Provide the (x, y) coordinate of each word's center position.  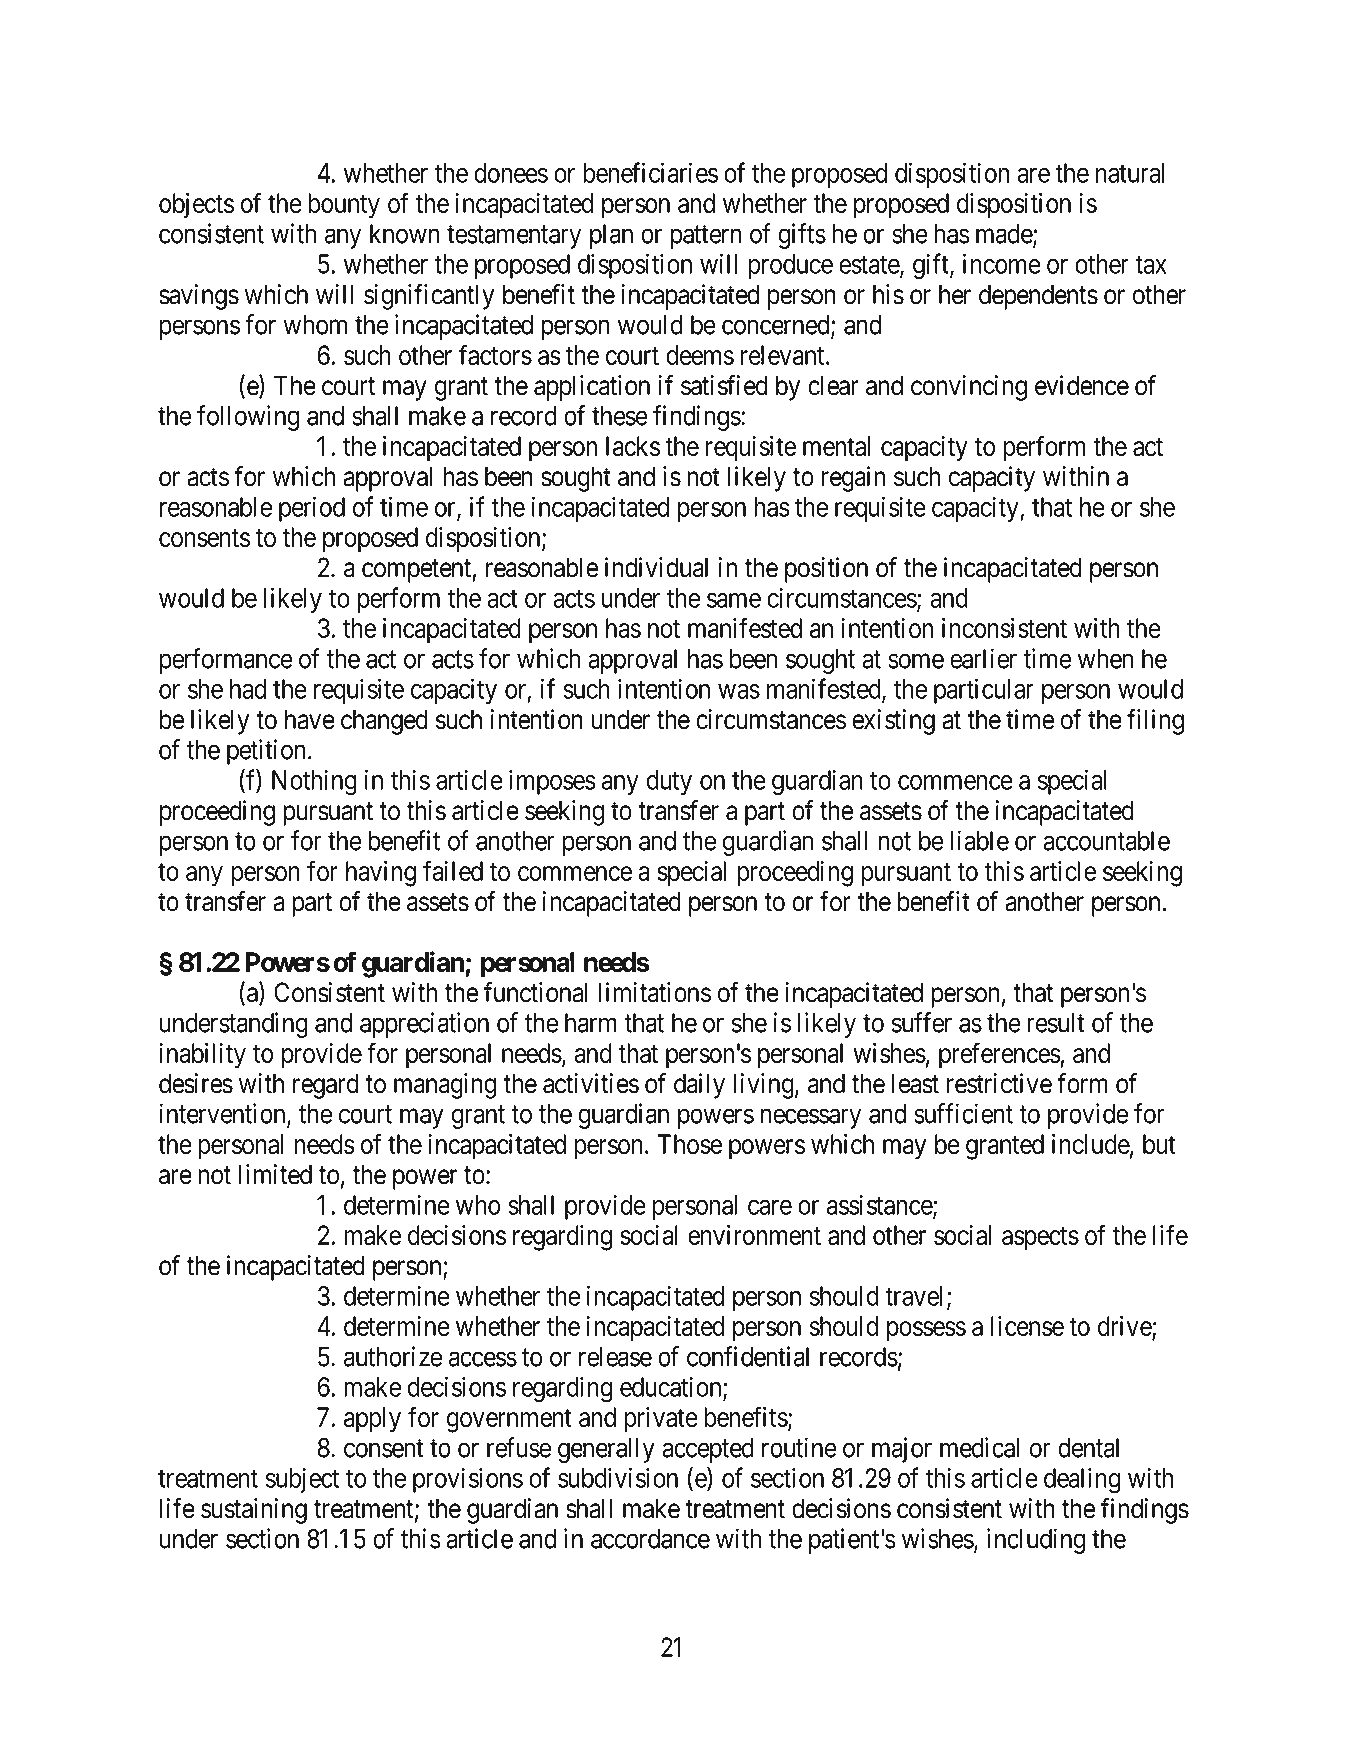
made (1005, 235)
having (381, 874)
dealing (1082, 1480)
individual (656, 567)
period (312, 509)
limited (275, 1174)
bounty (344, 206)
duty (669, 782)
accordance (650, 1539)
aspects (1040, 1239)
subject (302, 1480)
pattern (706, 237)
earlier (983, 658)
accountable (1106, 841)
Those (689, 1144)
